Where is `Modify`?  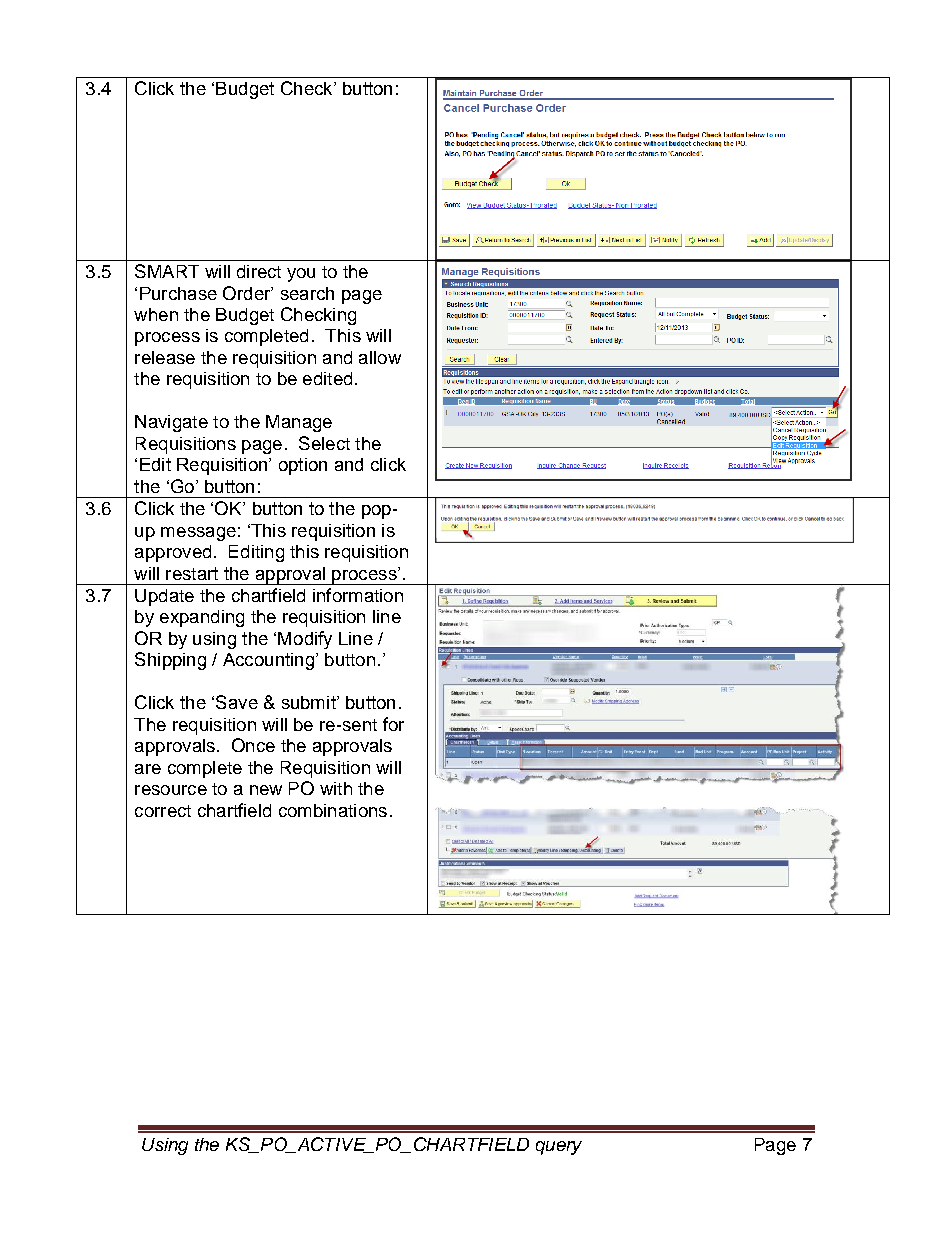 Modify is located at coordinates (305, 640).
